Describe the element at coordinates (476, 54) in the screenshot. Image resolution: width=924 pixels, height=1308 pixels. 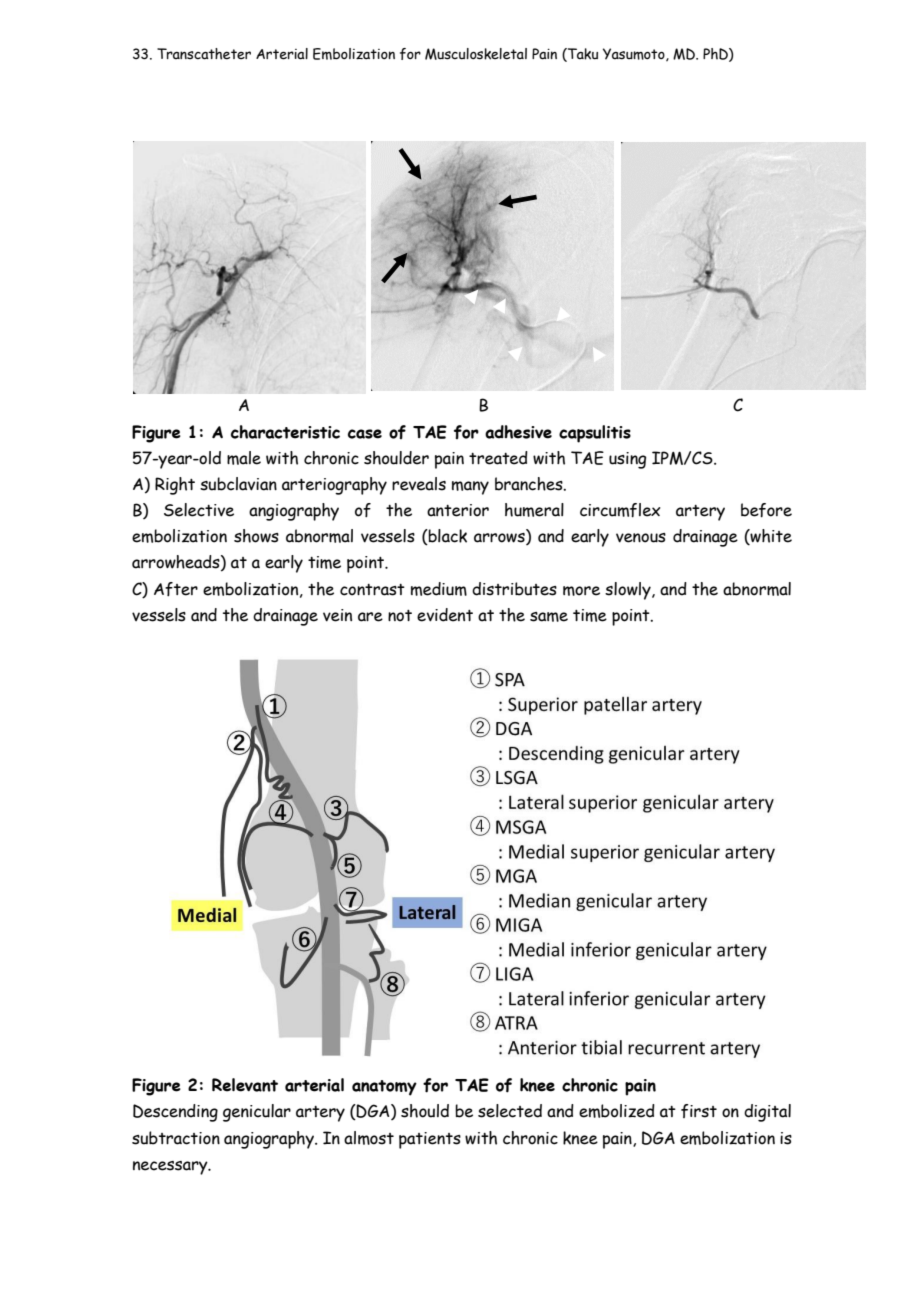
I see `Musculoskeletal` at that location.
